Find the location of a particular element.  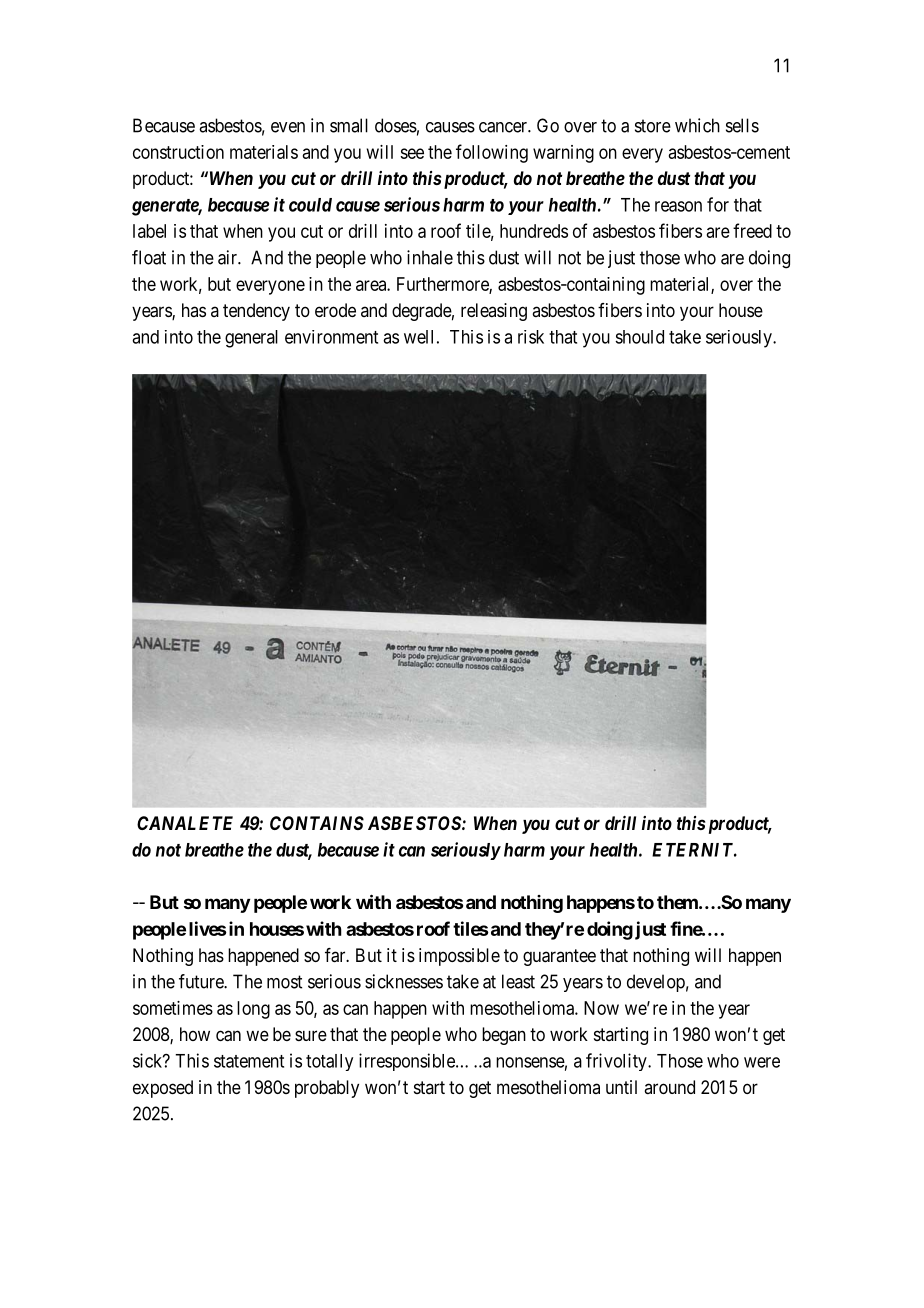

should is located at coordinates (639, 337).
